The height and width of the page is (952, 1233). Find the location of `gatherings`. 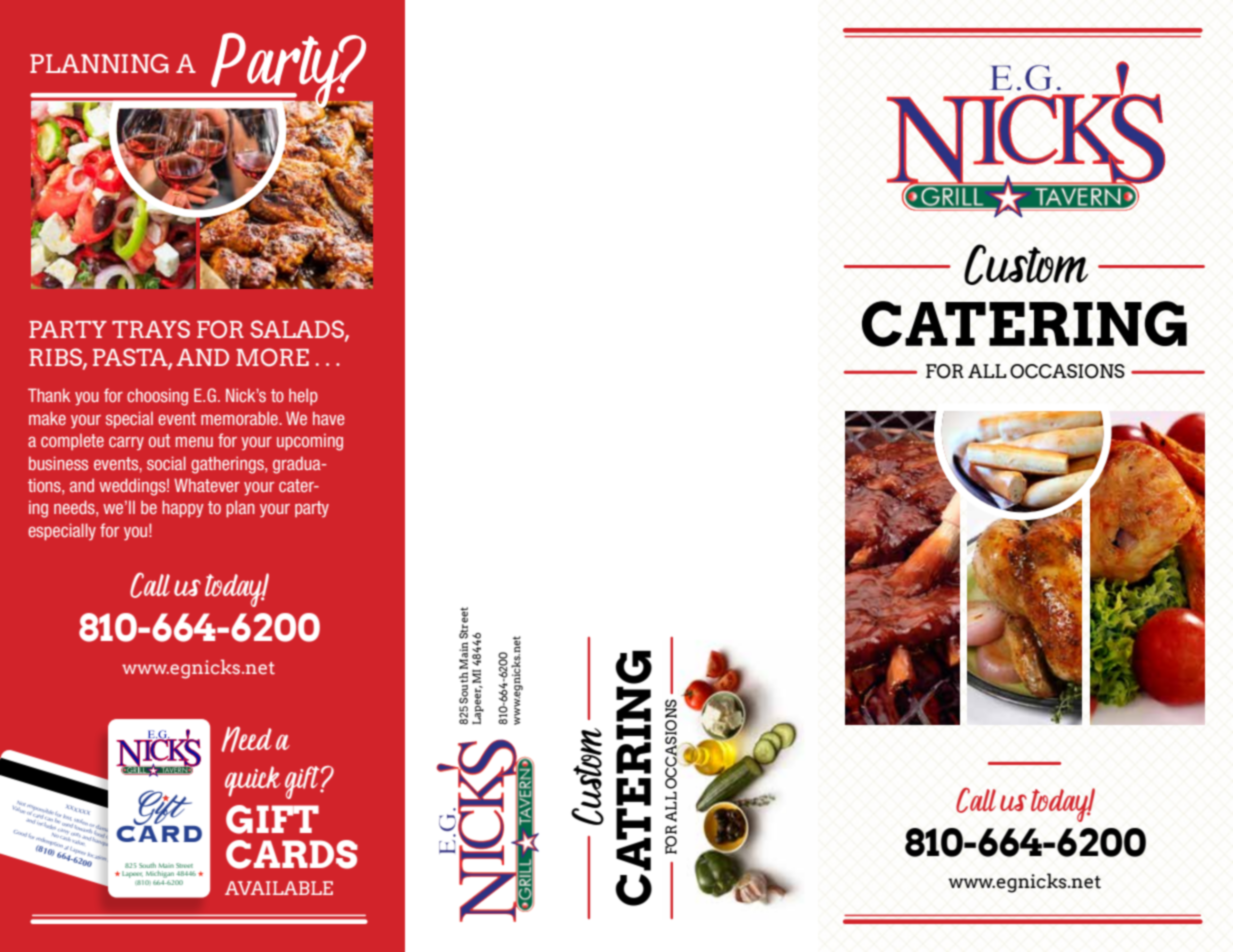

gatherings is located at coordinates (228, 465).
